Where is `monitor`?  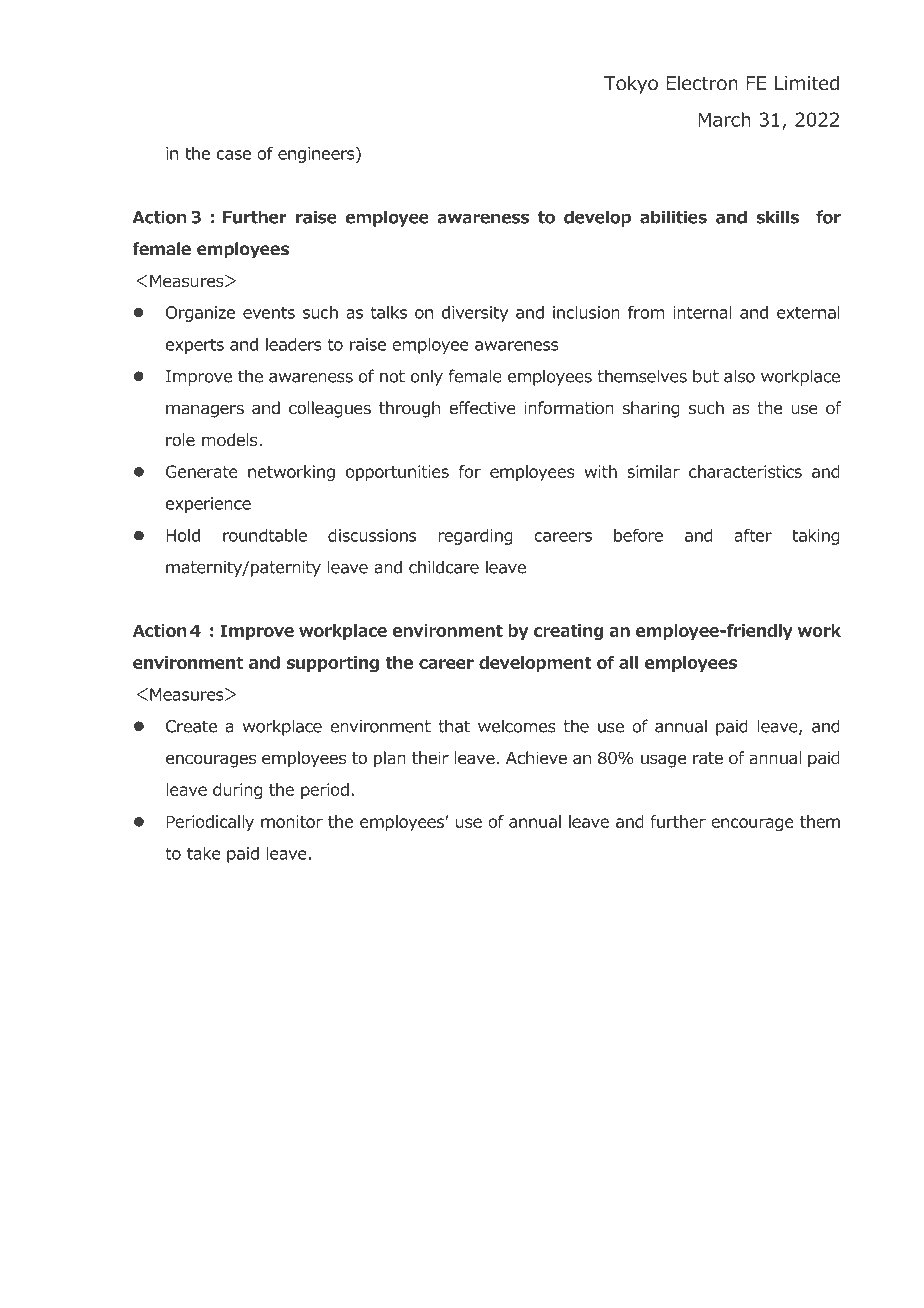 monitor is located at coordinates (292, 821).
